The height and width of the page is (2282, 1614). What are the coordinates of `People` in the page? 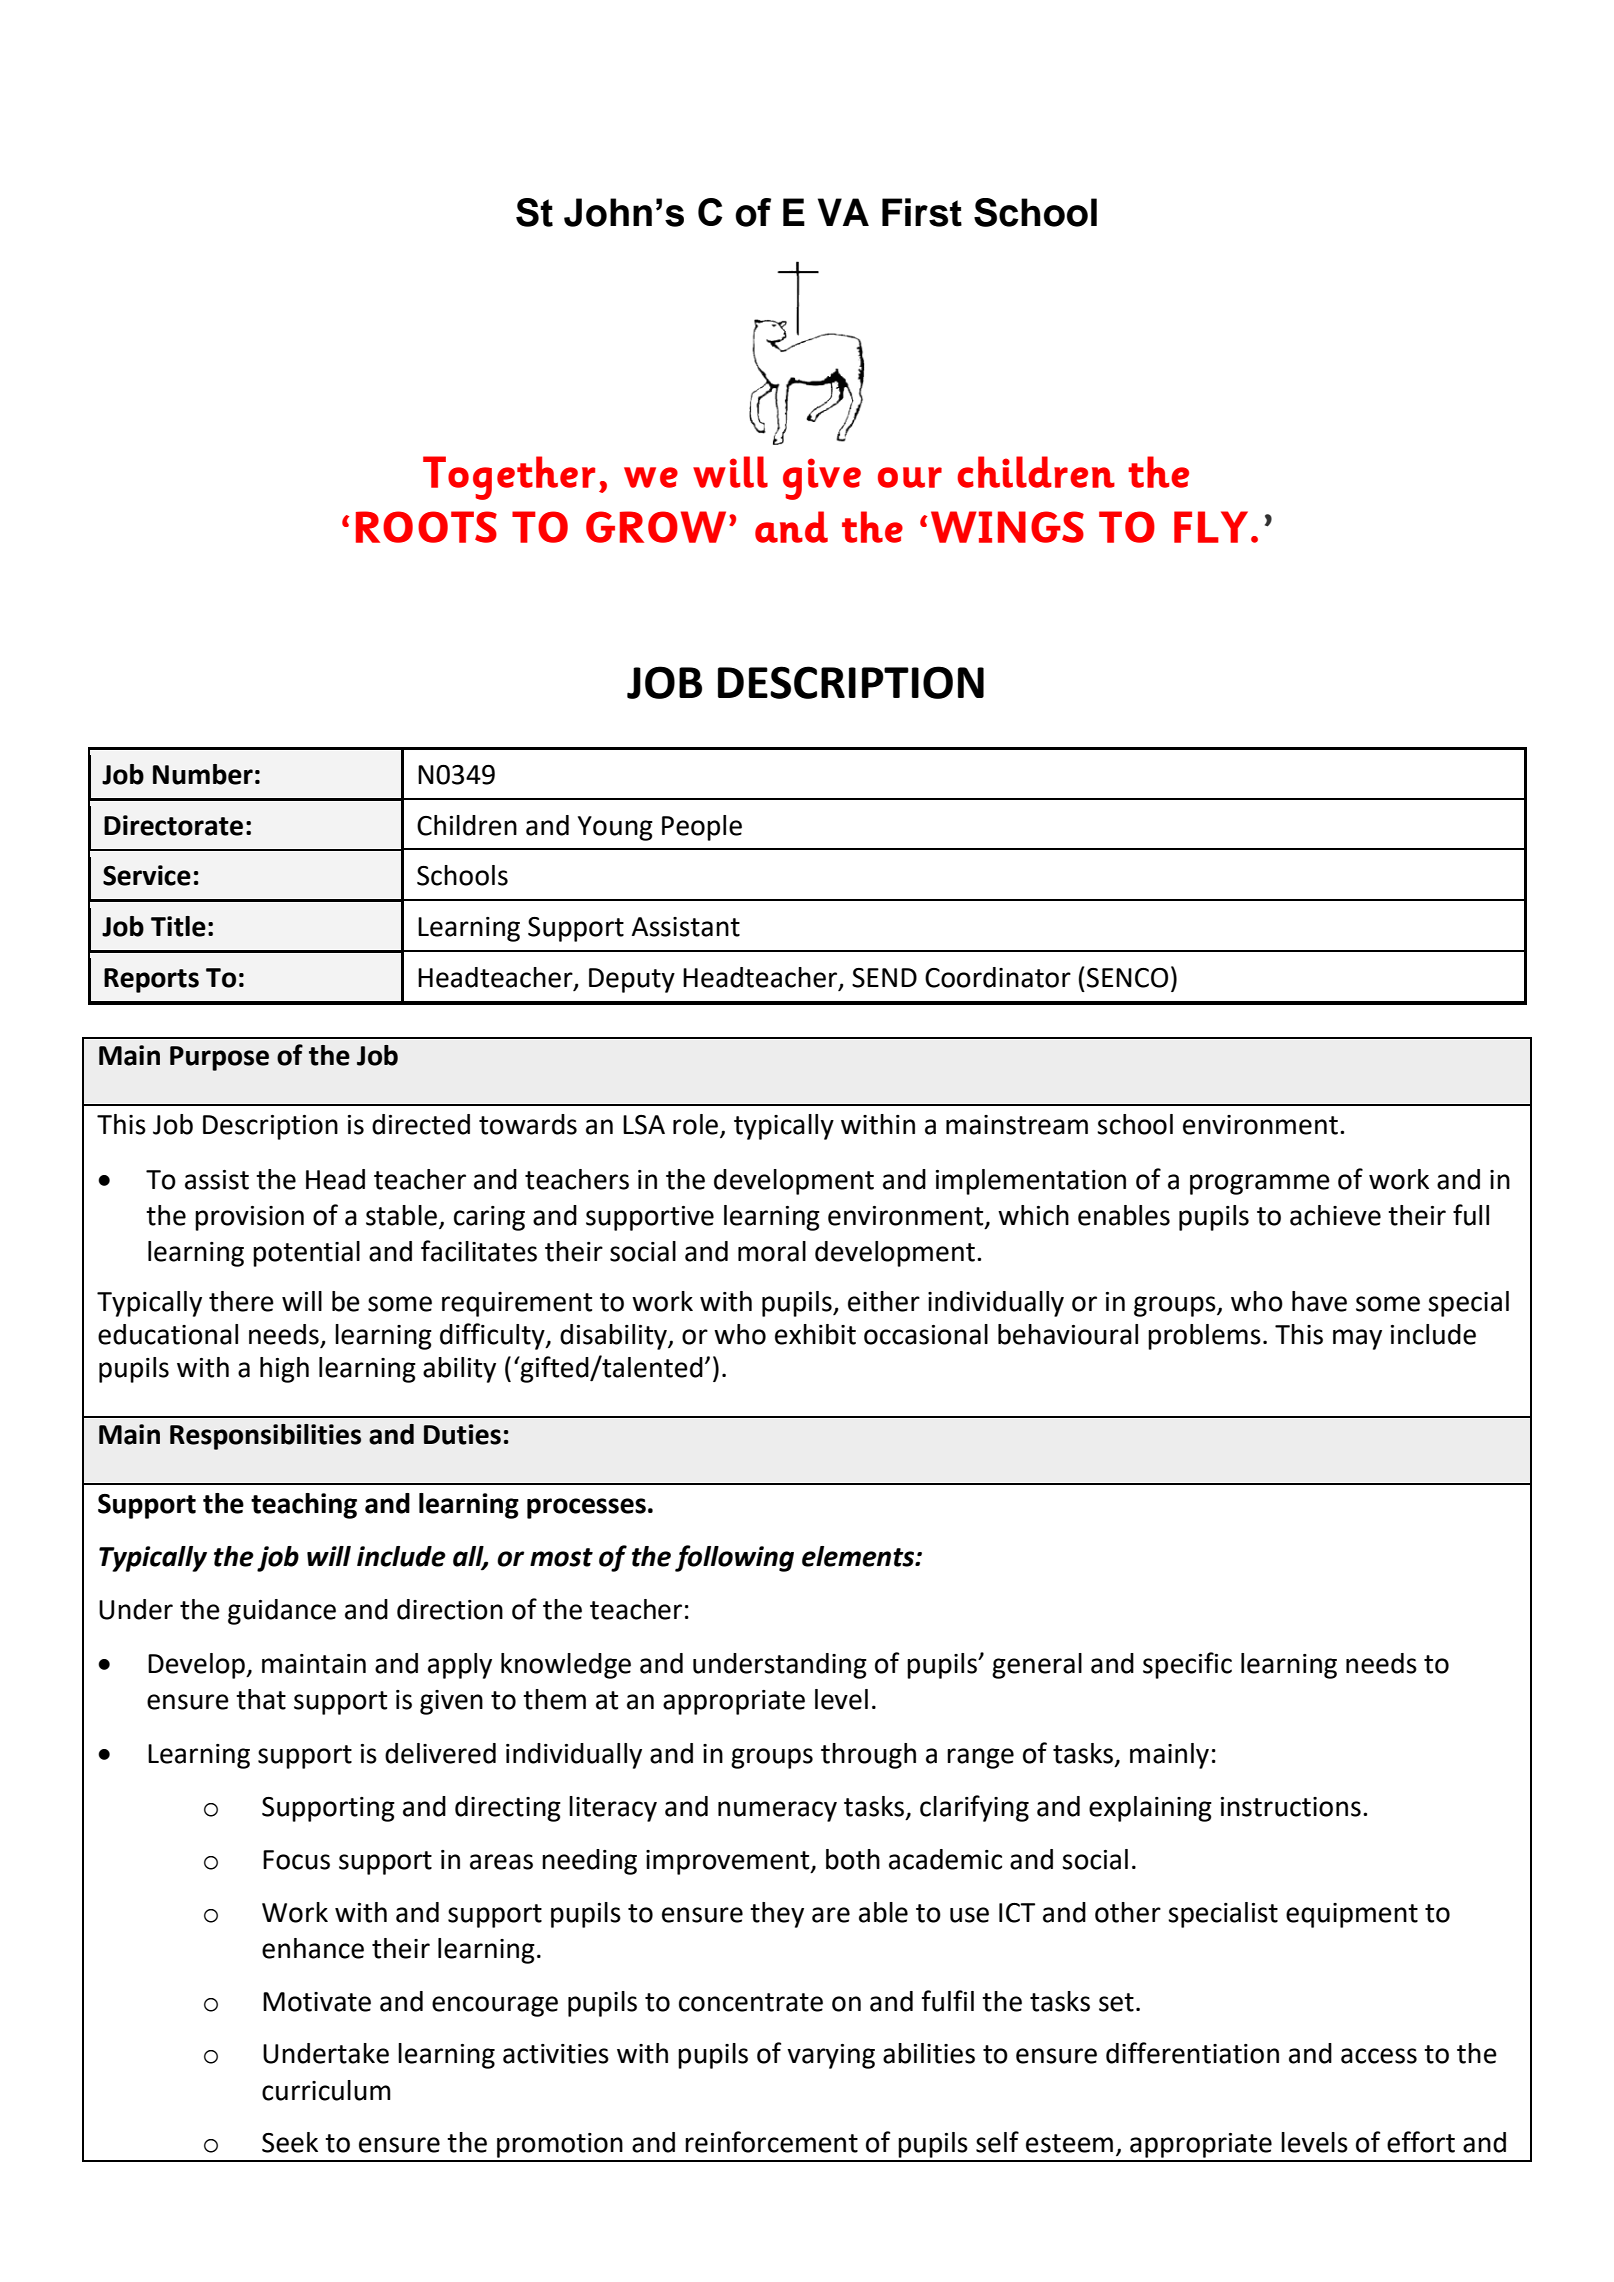 It's located at (702, 828).
